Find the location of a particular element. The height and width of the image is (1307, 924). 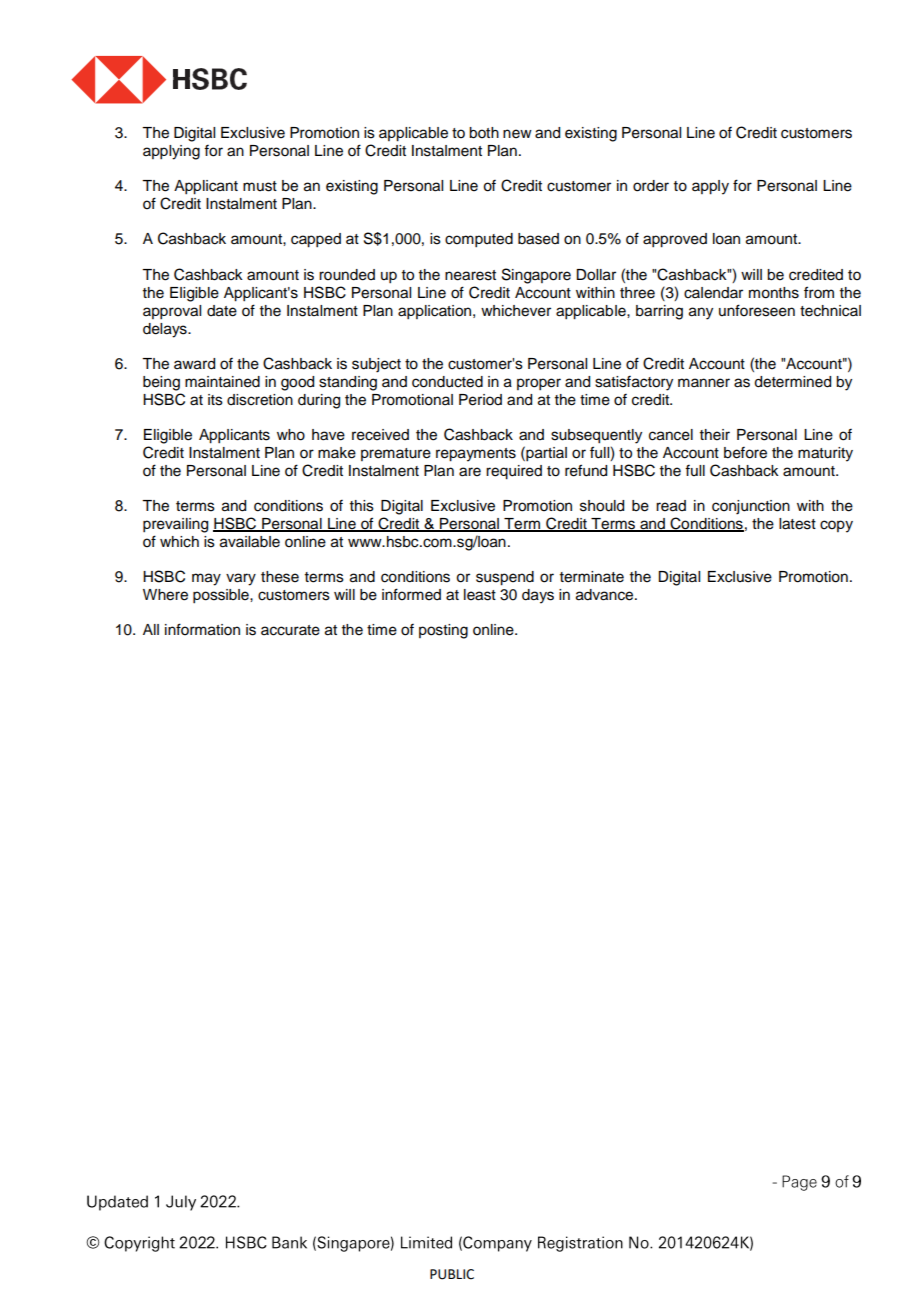

both is located at coordinates (484, 133).
